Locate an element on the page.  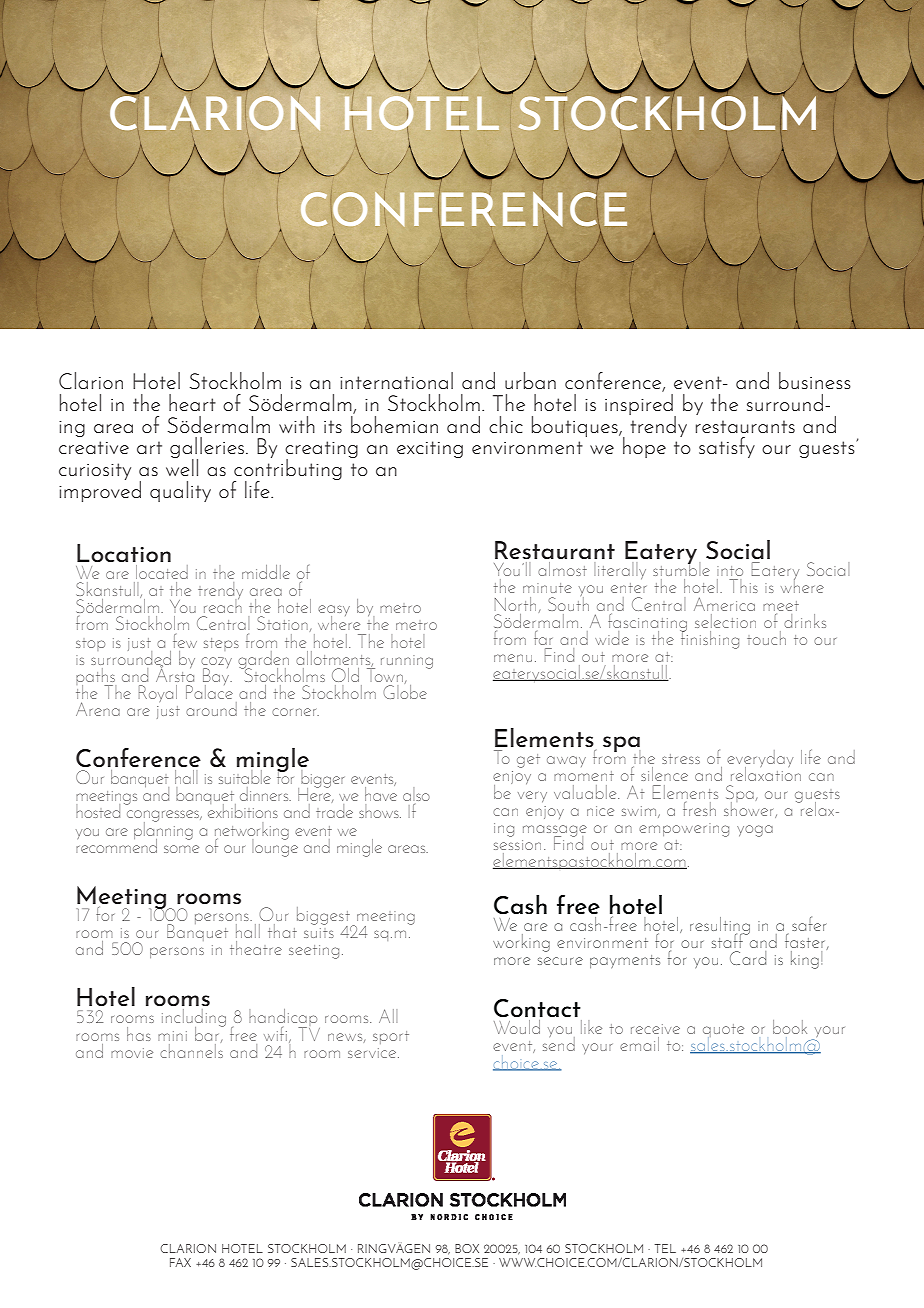
quote is located at coordinates (723, 1032).
